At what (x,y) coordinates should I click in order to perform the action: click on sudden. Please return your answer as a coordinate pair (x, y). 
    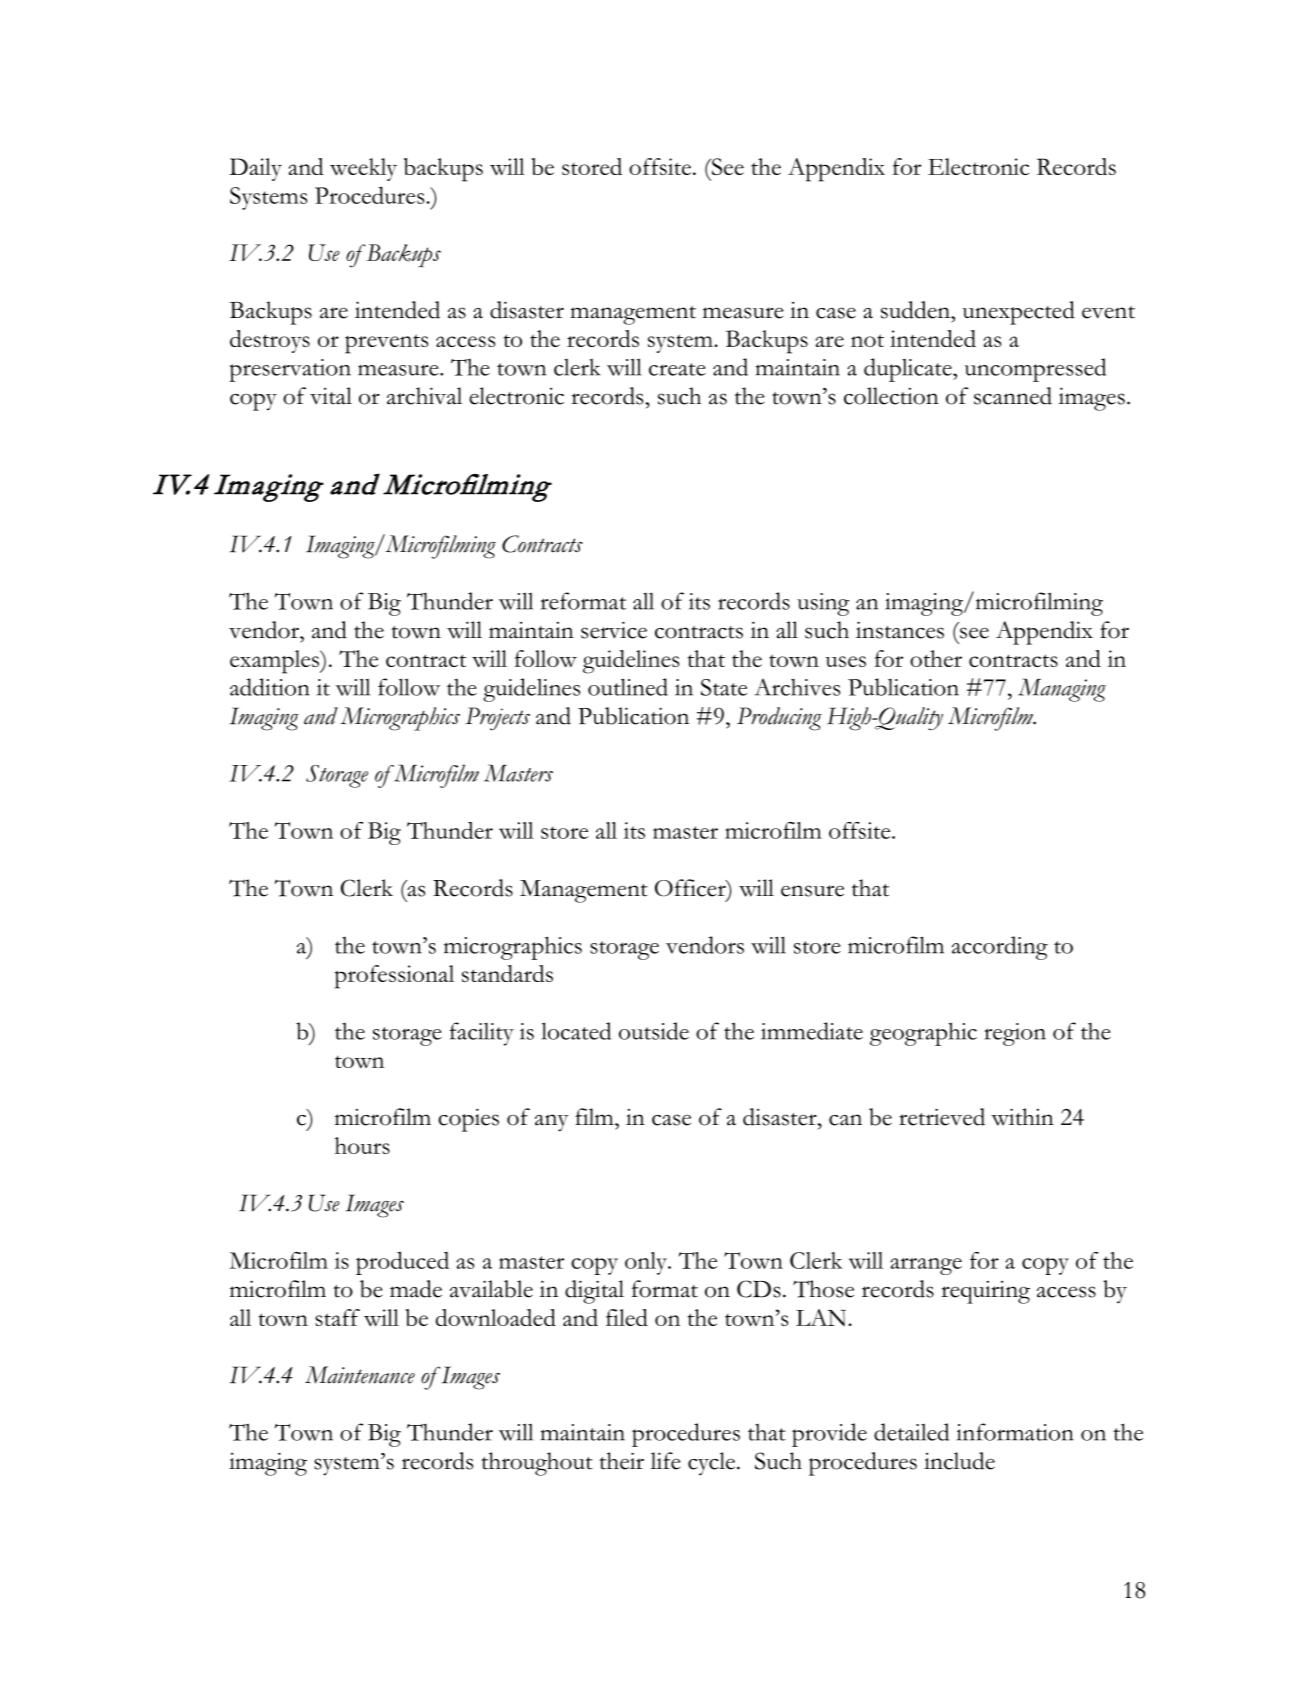
    Looking at the image, I should click on (917, 310).
